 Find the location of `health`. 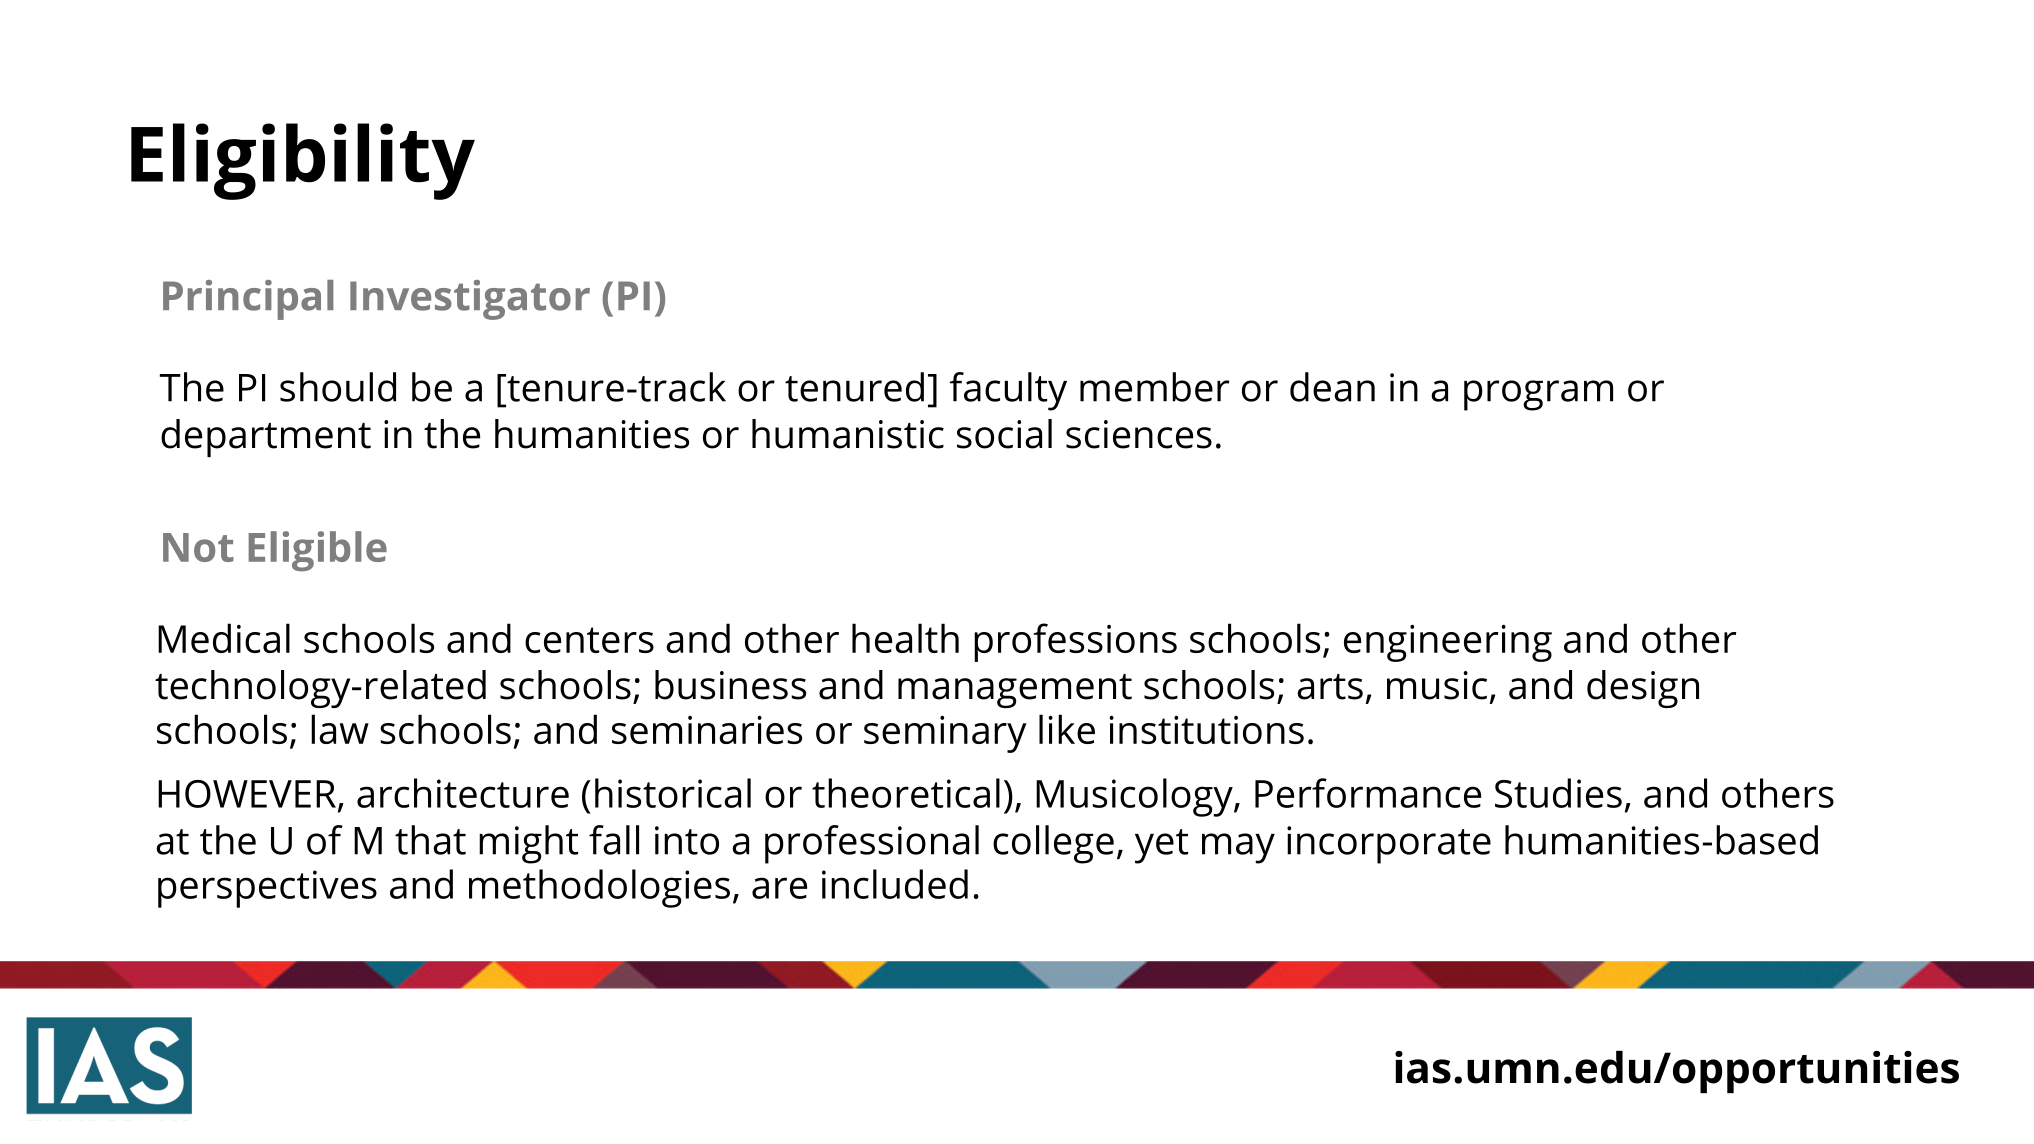

health is located at coordinates (905, 638).
